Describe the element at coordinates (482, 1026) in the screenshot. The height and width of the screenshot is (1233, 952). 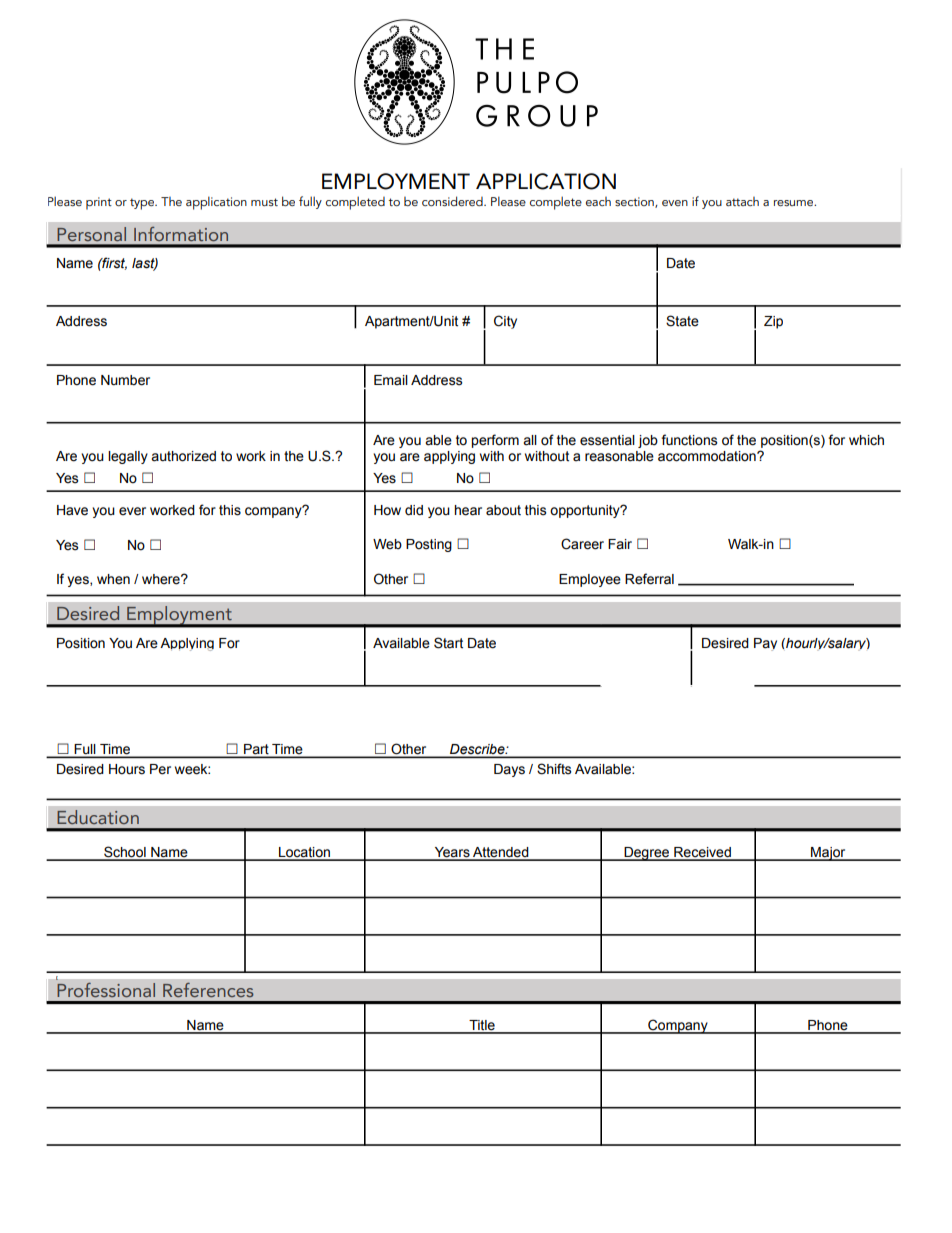
I see `Title` at that location.
